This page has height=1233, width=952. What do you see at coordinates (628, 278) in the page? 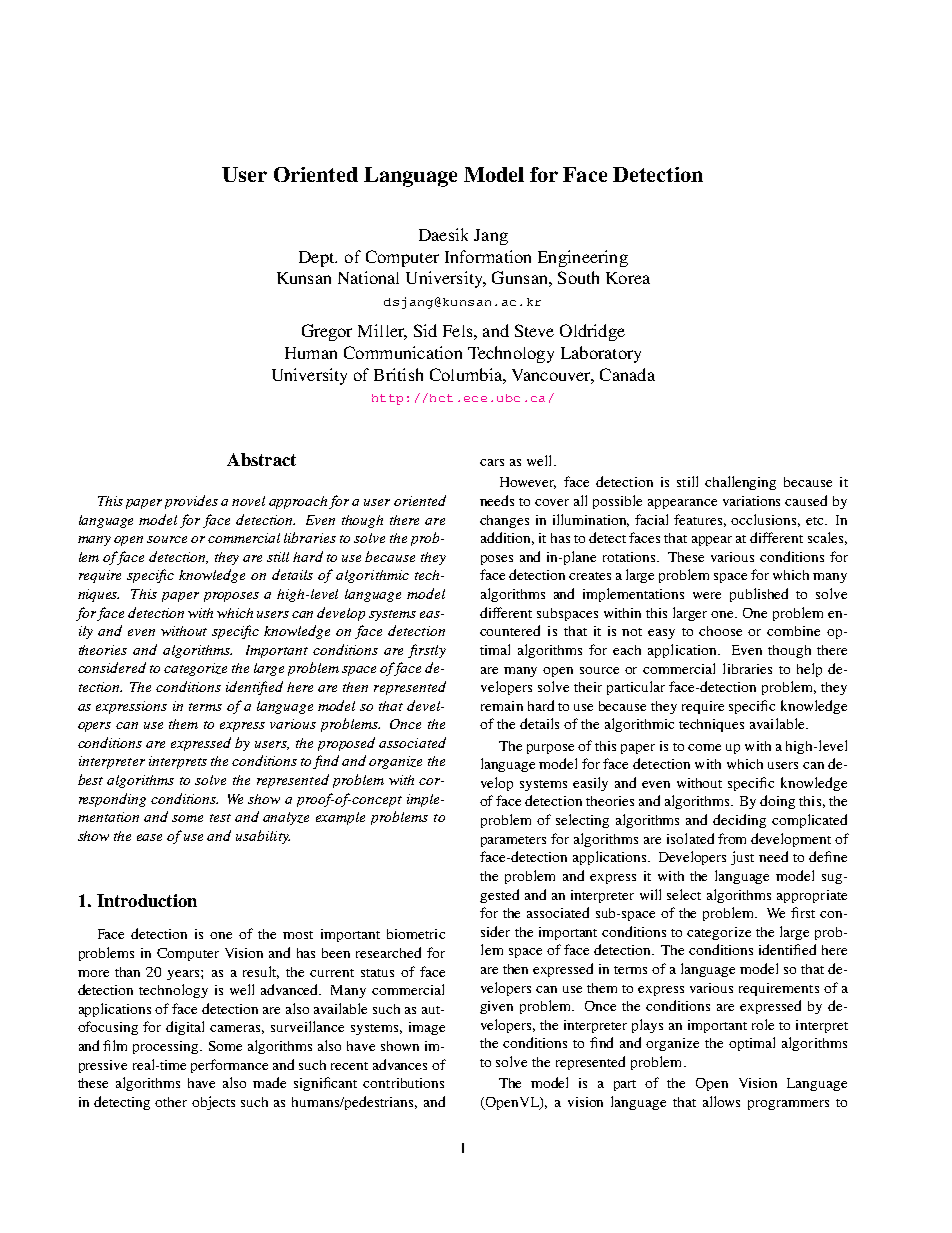
I see `Korea` at bounding box center [628, 278].
